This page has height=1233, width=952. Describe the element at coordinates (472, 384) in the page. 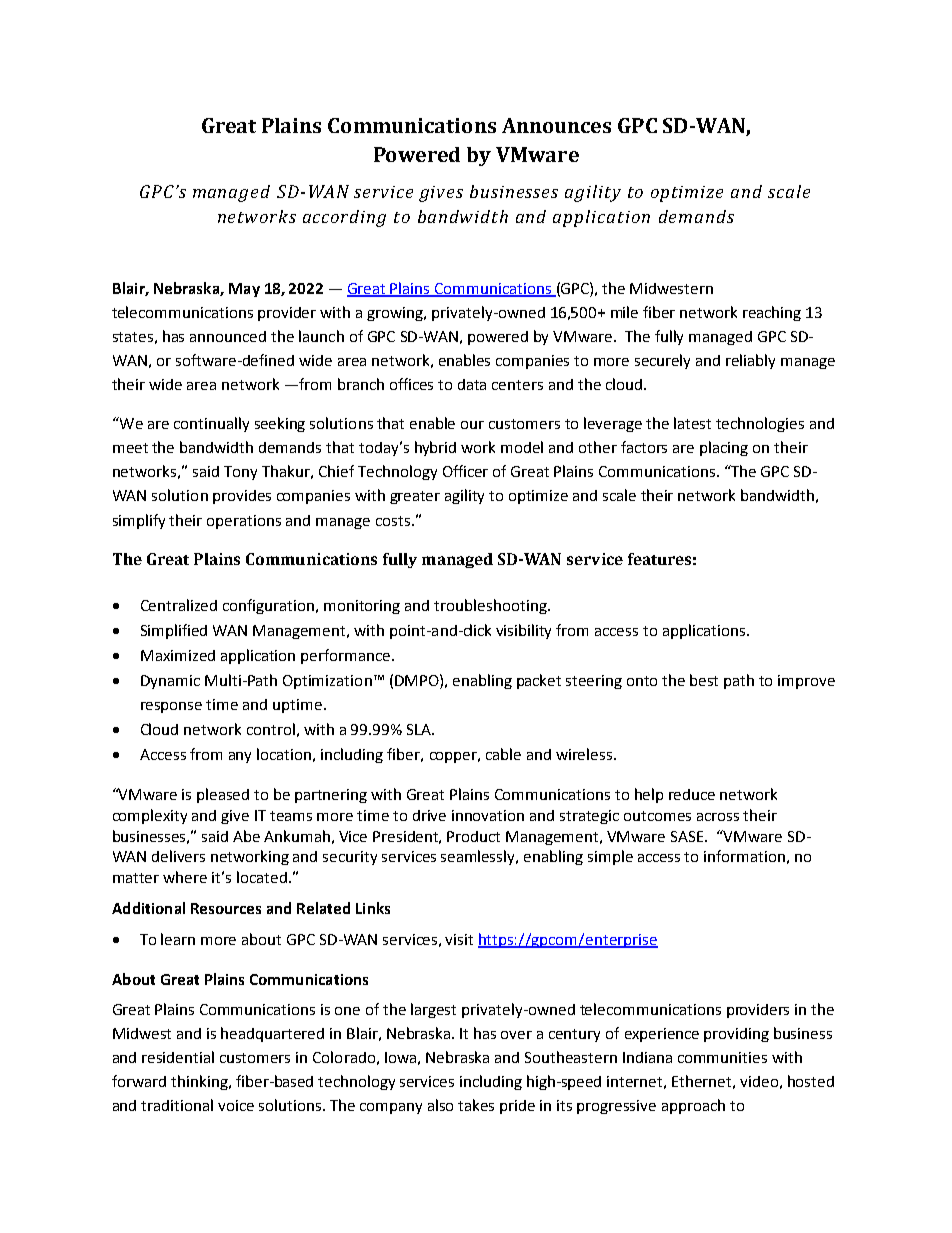

I see `data` at that location.
